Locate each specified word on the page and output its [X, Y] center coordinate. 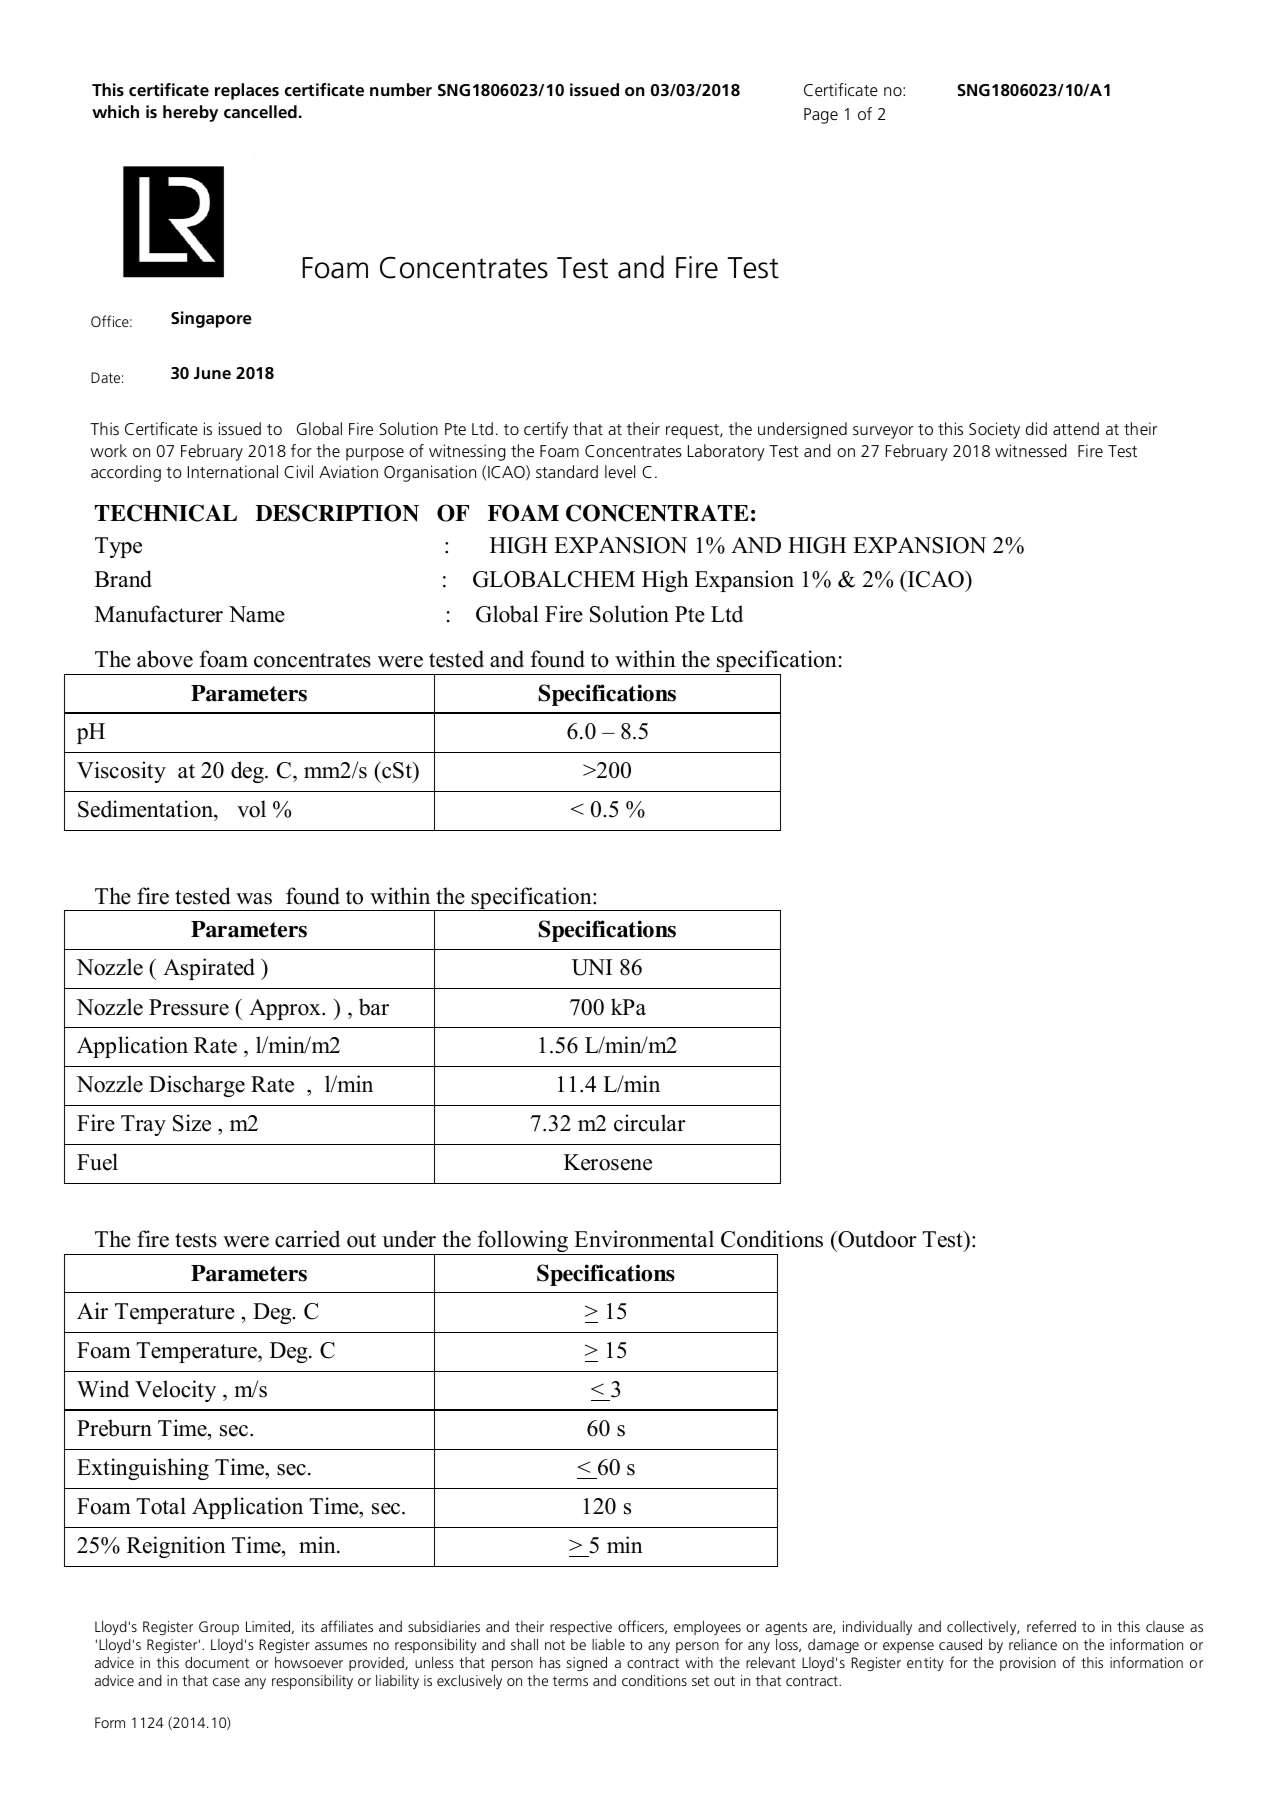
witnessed [1031, 450]
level [620, 471]
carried [307, 1239]
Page [821, 116]
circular [650, 1123]
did [1036, 428]
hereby [190, 113]
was [254, 899]
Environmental [644, 1239]
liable [608, 1644]
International [233, 471]
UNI [592, 967]
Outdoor [876, 1239]
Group [219, 1628]
